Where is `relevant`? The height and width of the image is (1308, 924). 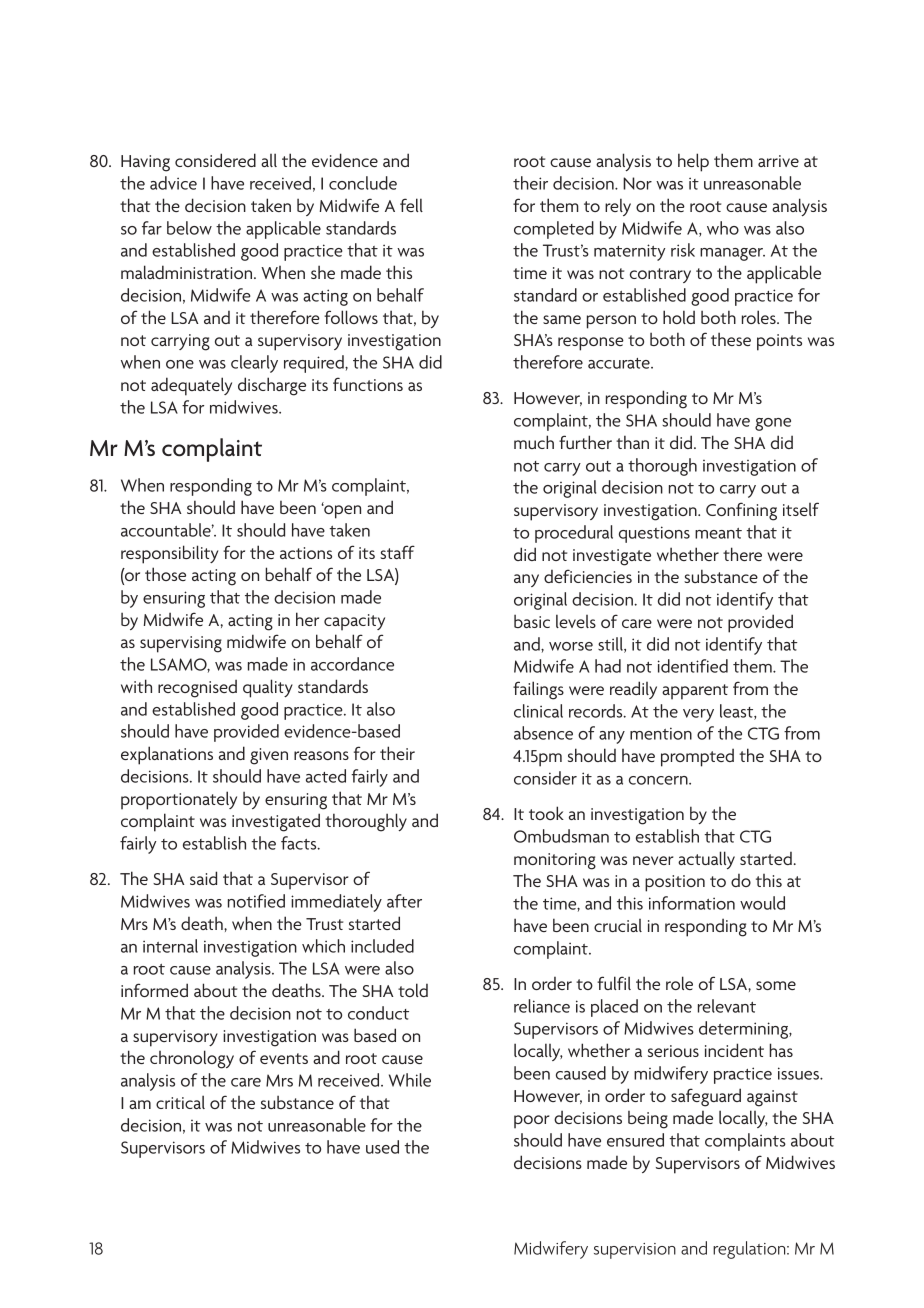
relevant is located at coordinates (727, 1006).
